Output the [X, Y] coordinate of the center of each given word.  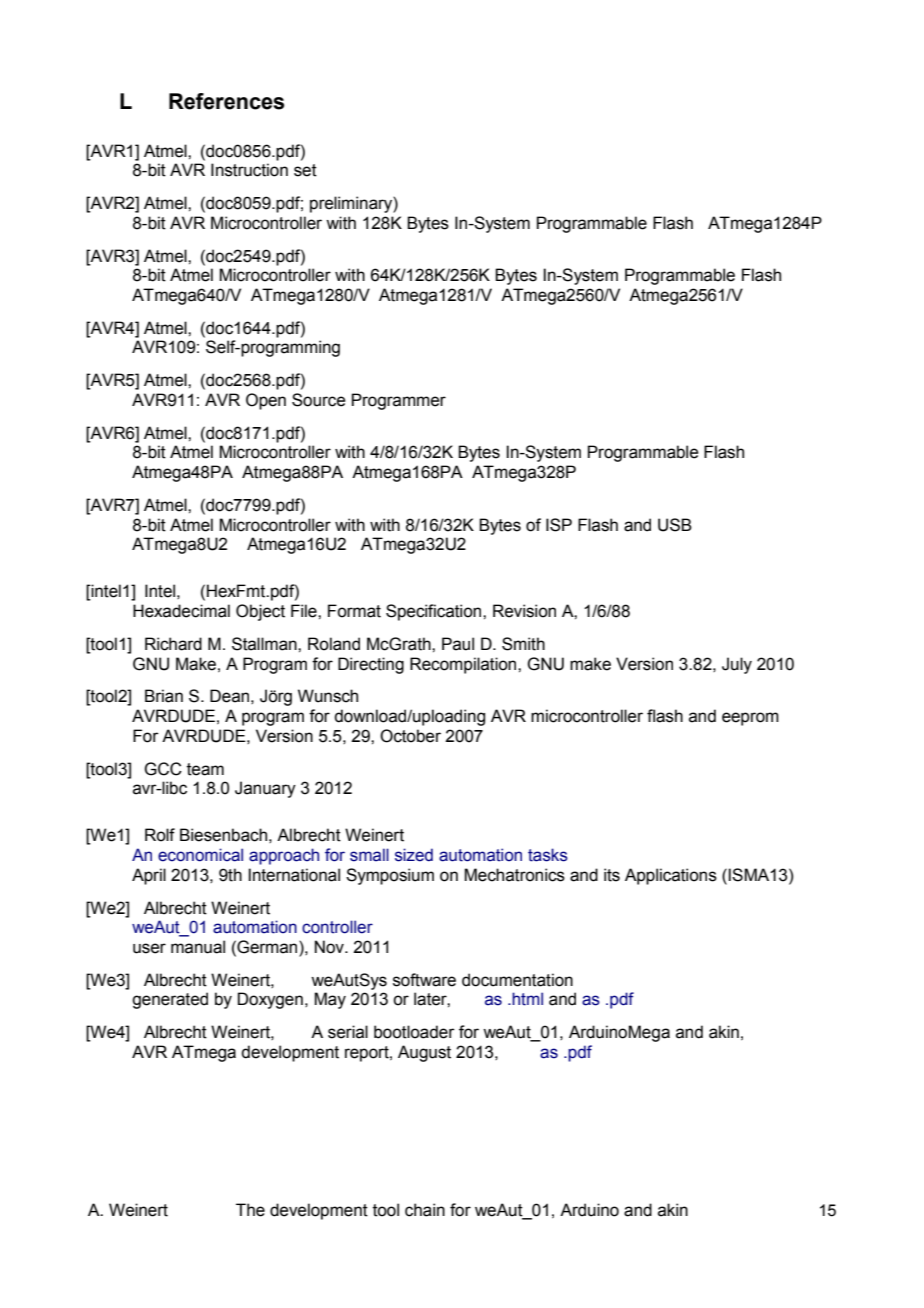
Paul [458, 644]
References [226, 101]
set [305, 170]
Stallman [265, 644]
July [737, 665]
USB [675, 525]
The [250, 1210]
